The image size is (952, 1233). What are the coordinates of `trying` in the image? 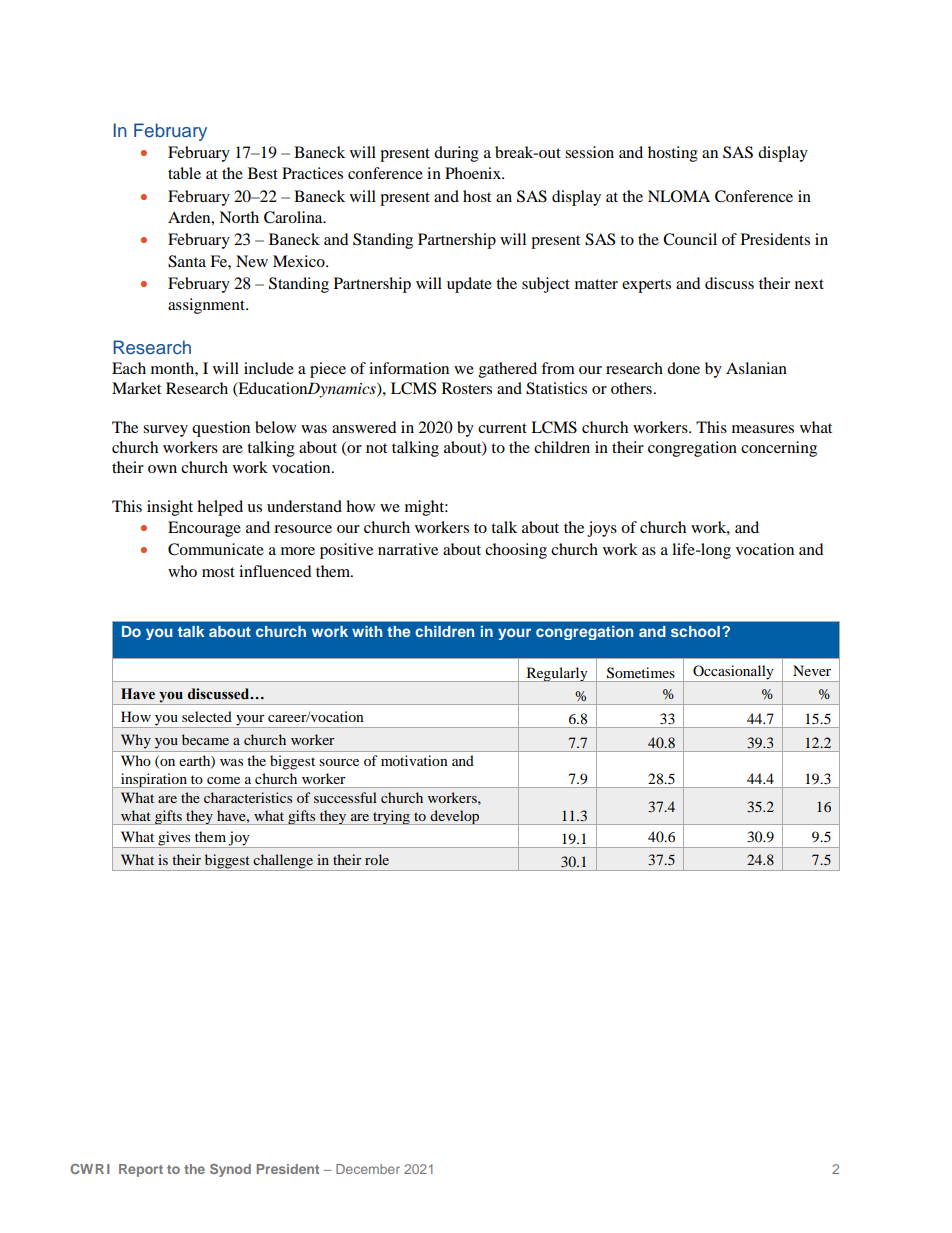 It's located at (391, 817).
